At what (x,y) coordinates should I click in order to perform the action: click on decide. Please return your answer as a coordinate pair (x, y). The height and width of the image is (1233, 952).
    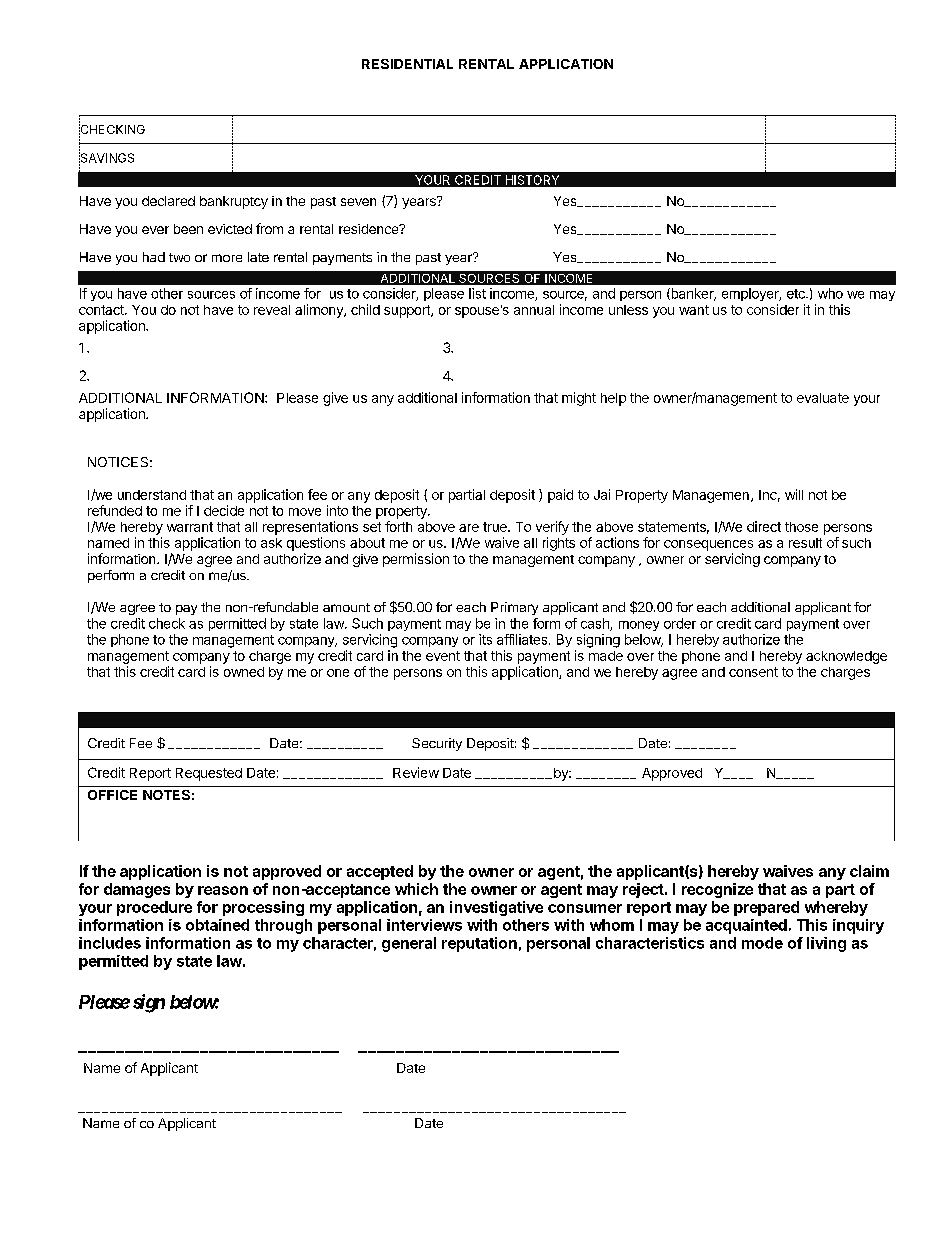
    Looking at the image, I should click on (224, 510).
